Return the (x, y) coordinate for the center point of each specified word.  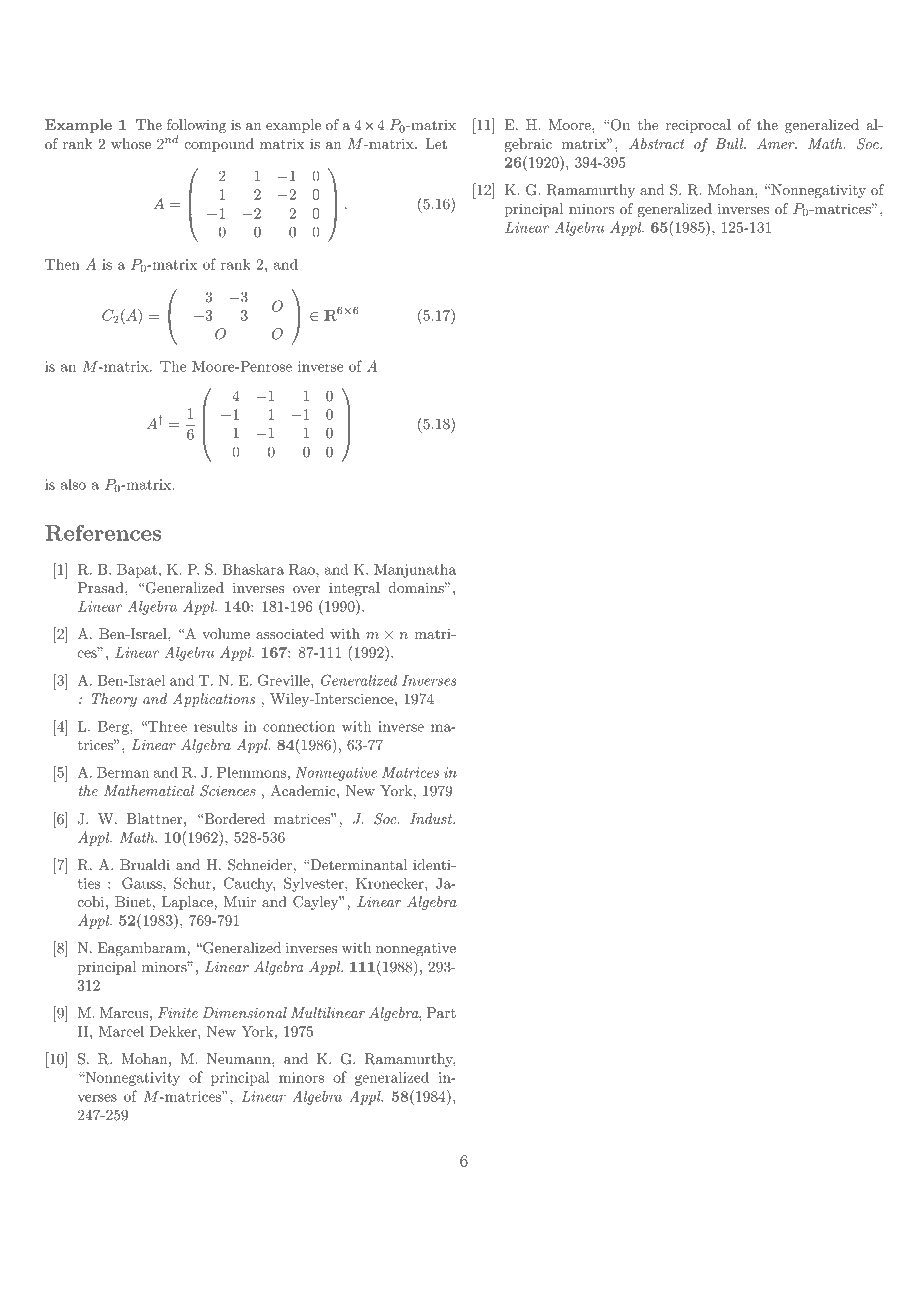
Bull (730, 143)
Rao (303, 569)
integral (354, 589)
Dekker (174, 1031)
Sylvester (315, 884)
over (306, 589)
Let (436, 143)
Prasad (102, 587)
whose (131, 143)
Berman (123, 772)
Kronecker (391, 883)
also (73, 484)
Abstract (657, 143)
